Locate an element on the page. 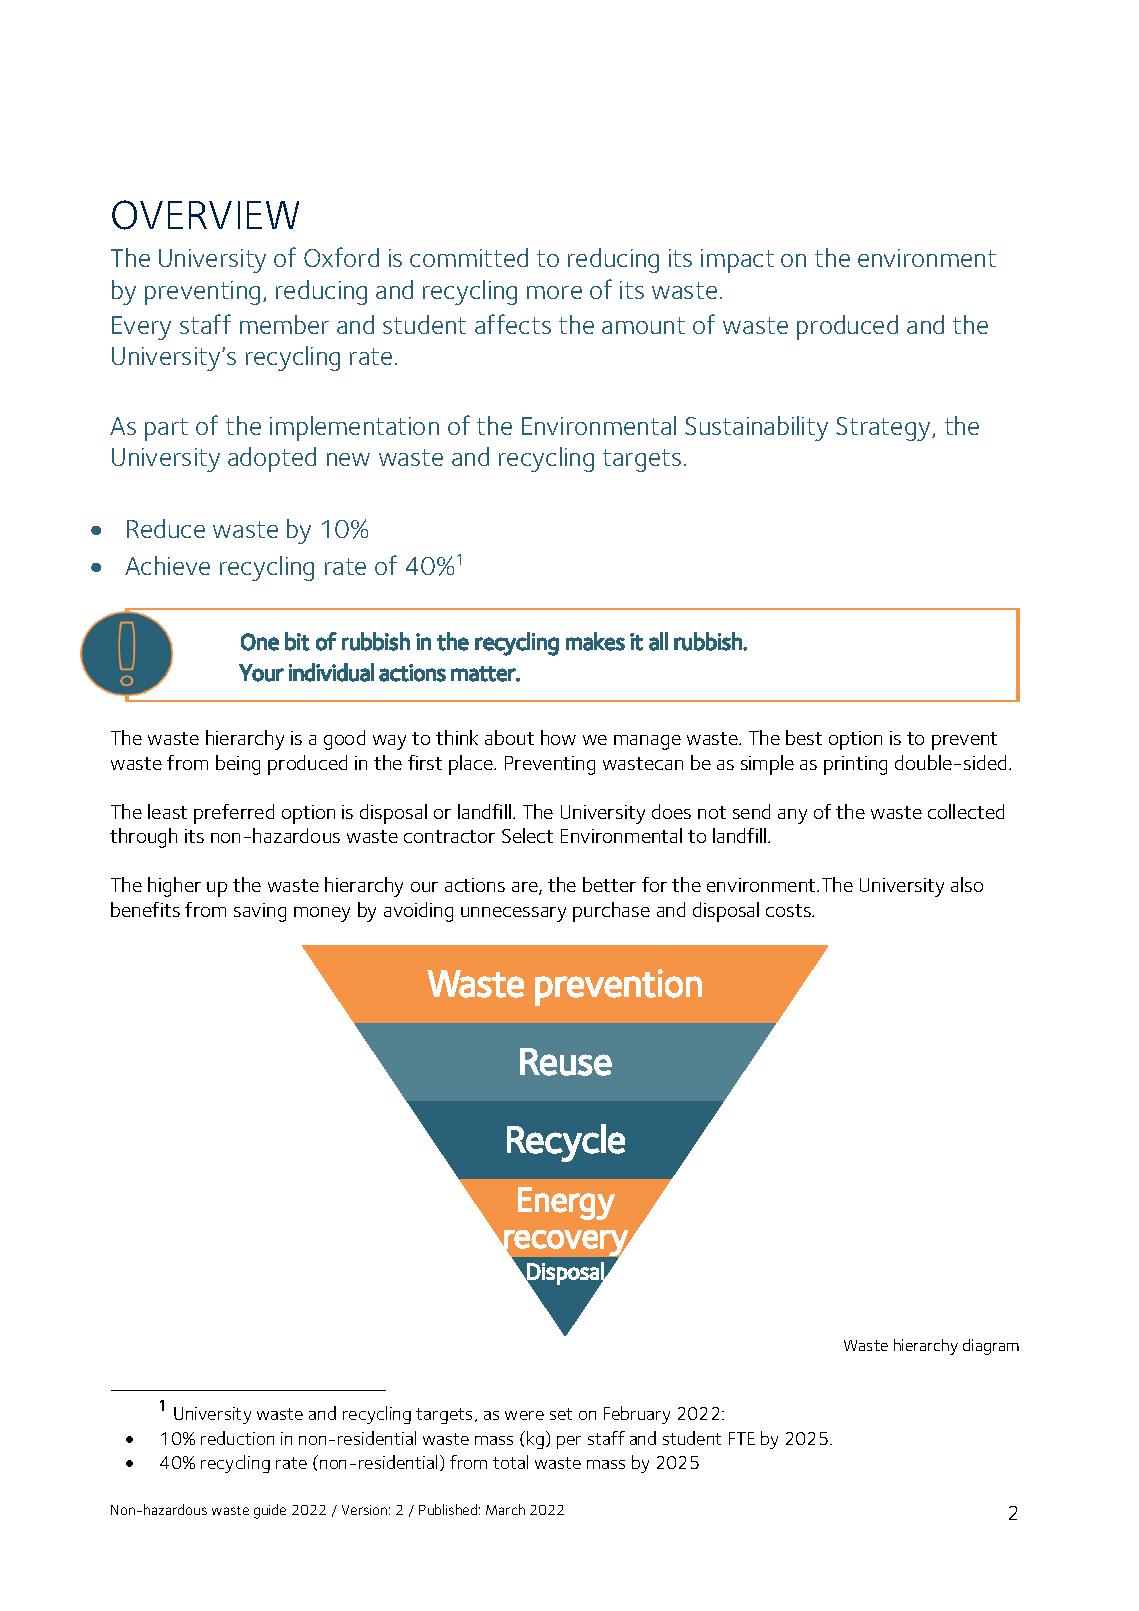 The height and width of the document is (1611, 1139). saving is located at coordinates (260, 912).
